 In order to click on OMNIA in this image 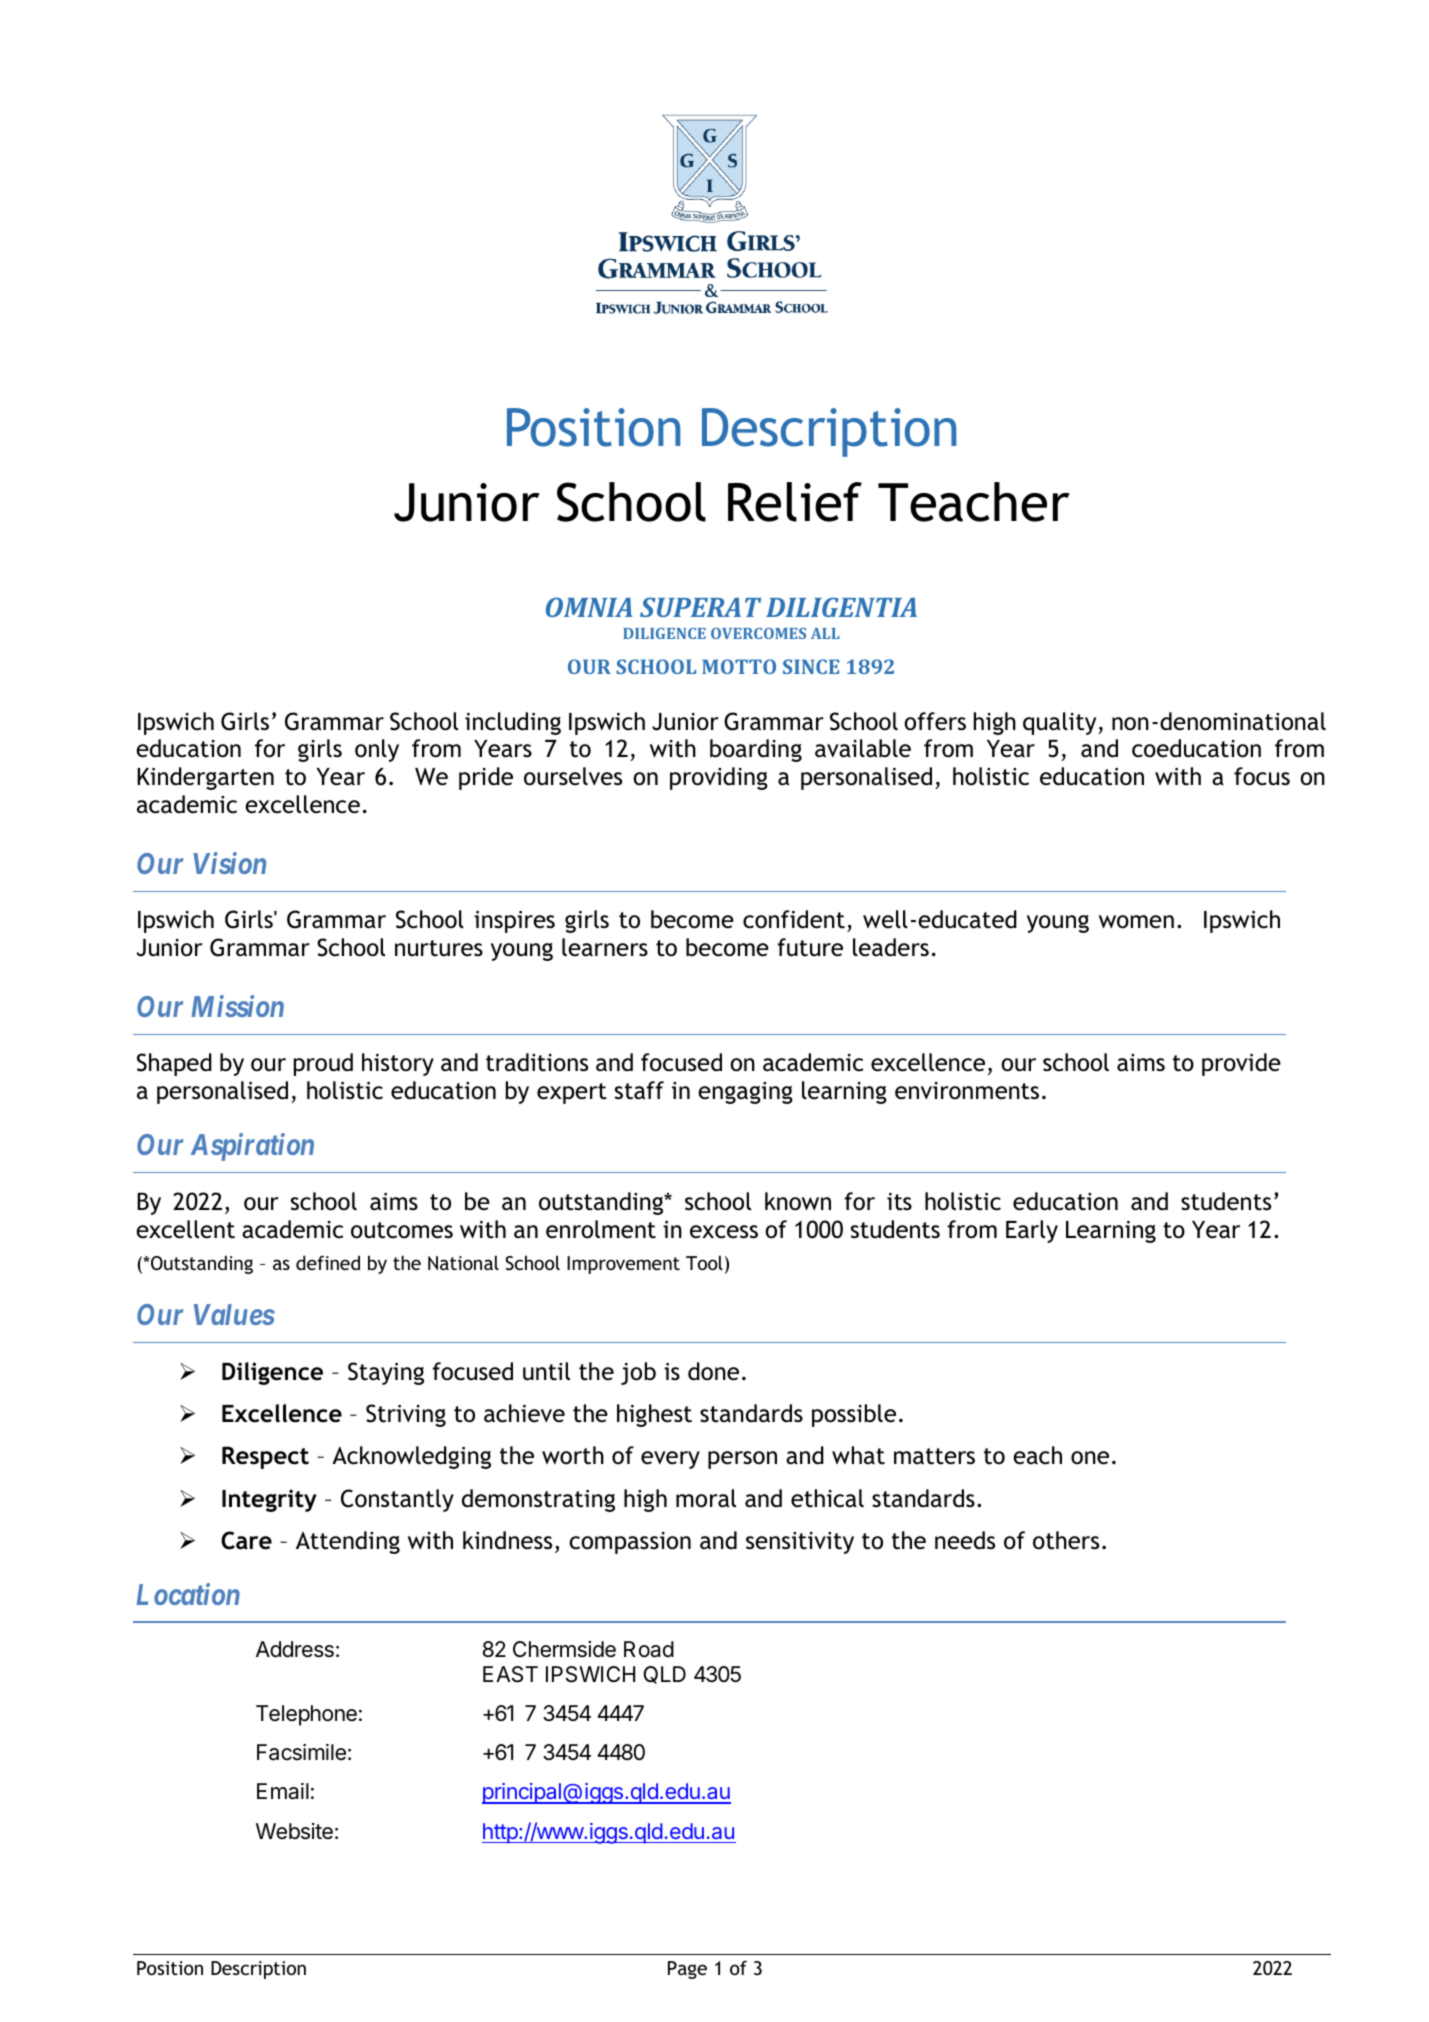, I will do `click(589, 607)`.
